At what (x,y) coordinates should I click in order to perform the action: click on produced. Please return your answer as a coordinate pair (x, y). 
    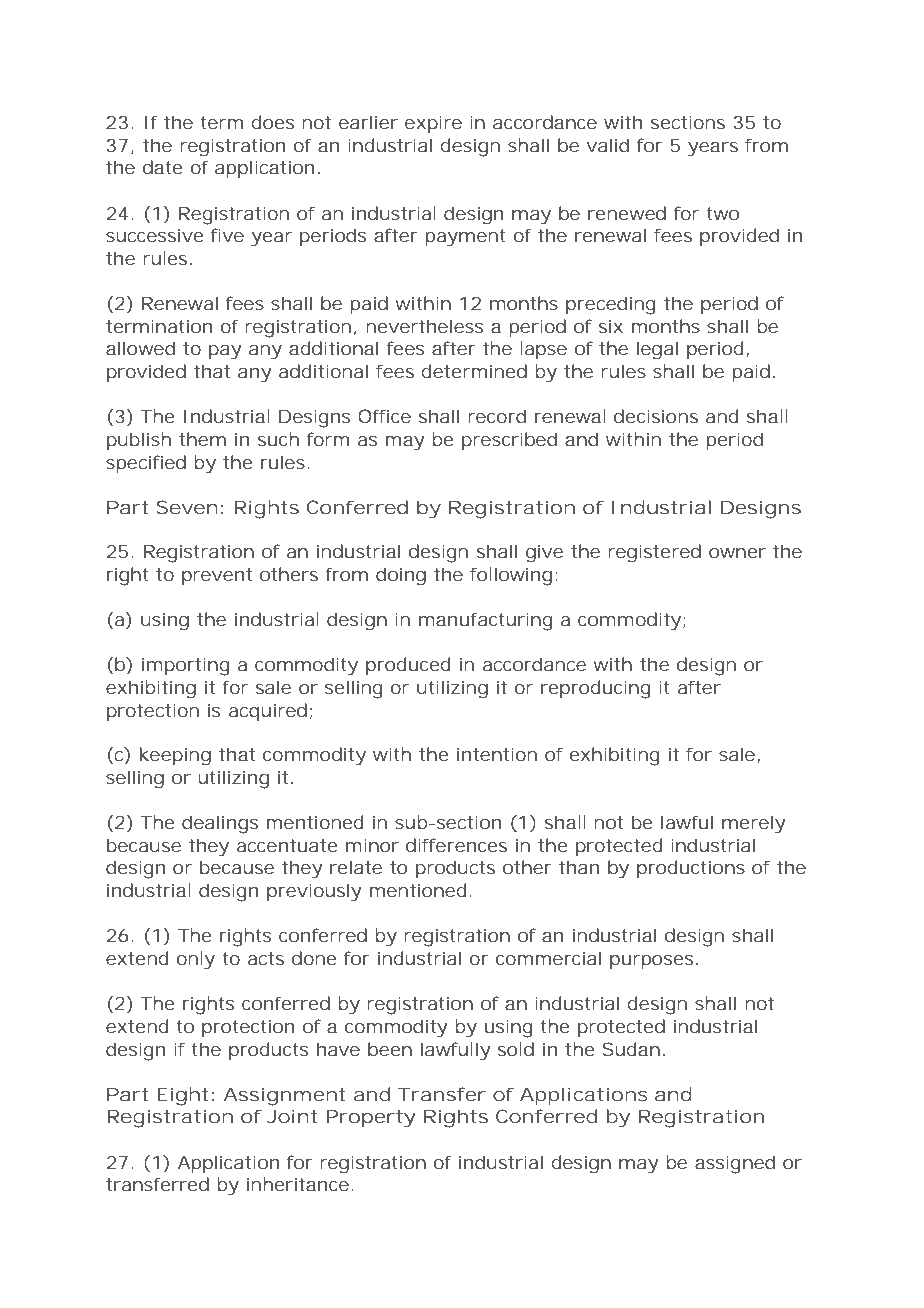
    Looking at the image, I should click on (408, 666).
